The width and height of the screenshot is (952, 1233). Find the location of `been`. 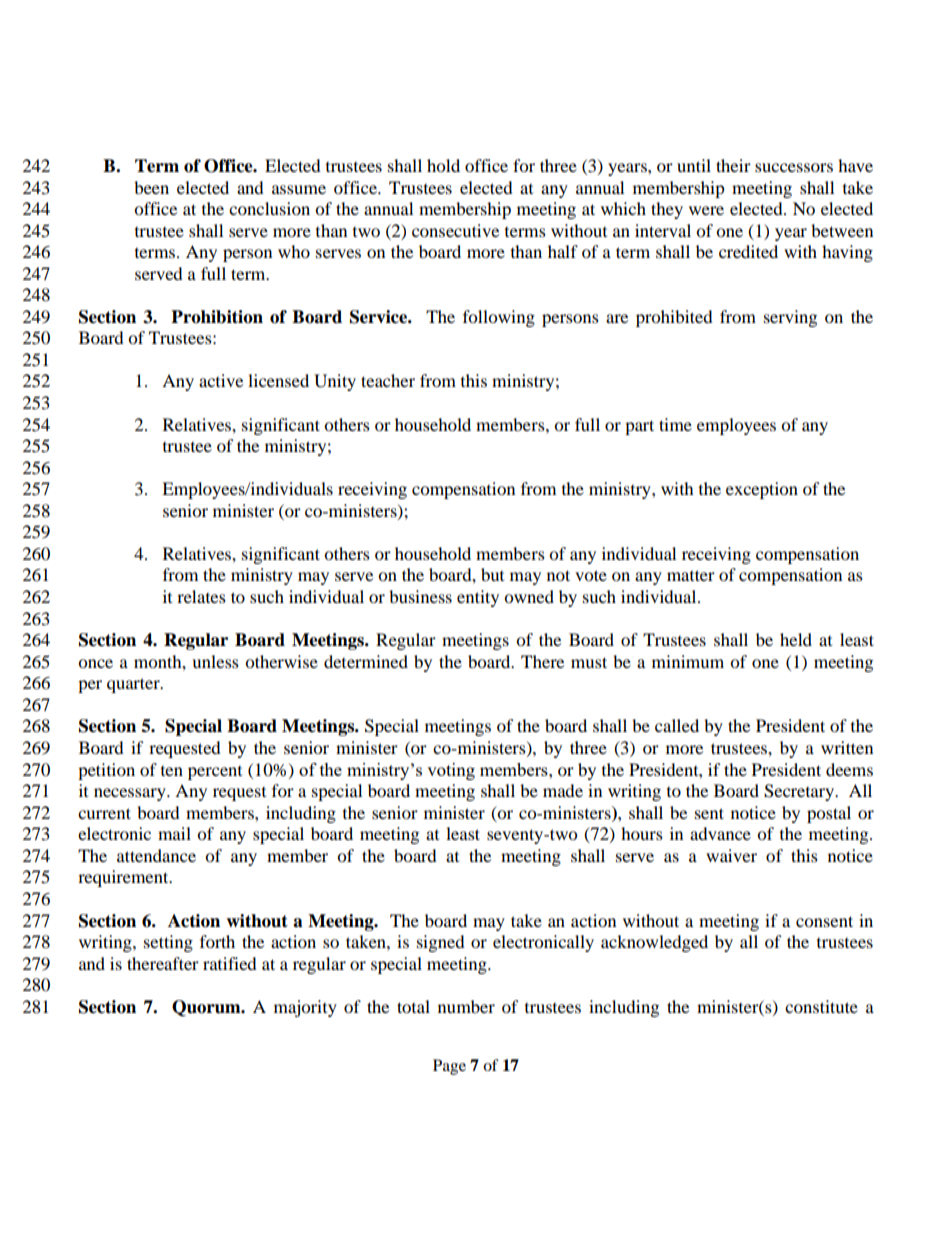

been is located at coordinates (151, 187).
